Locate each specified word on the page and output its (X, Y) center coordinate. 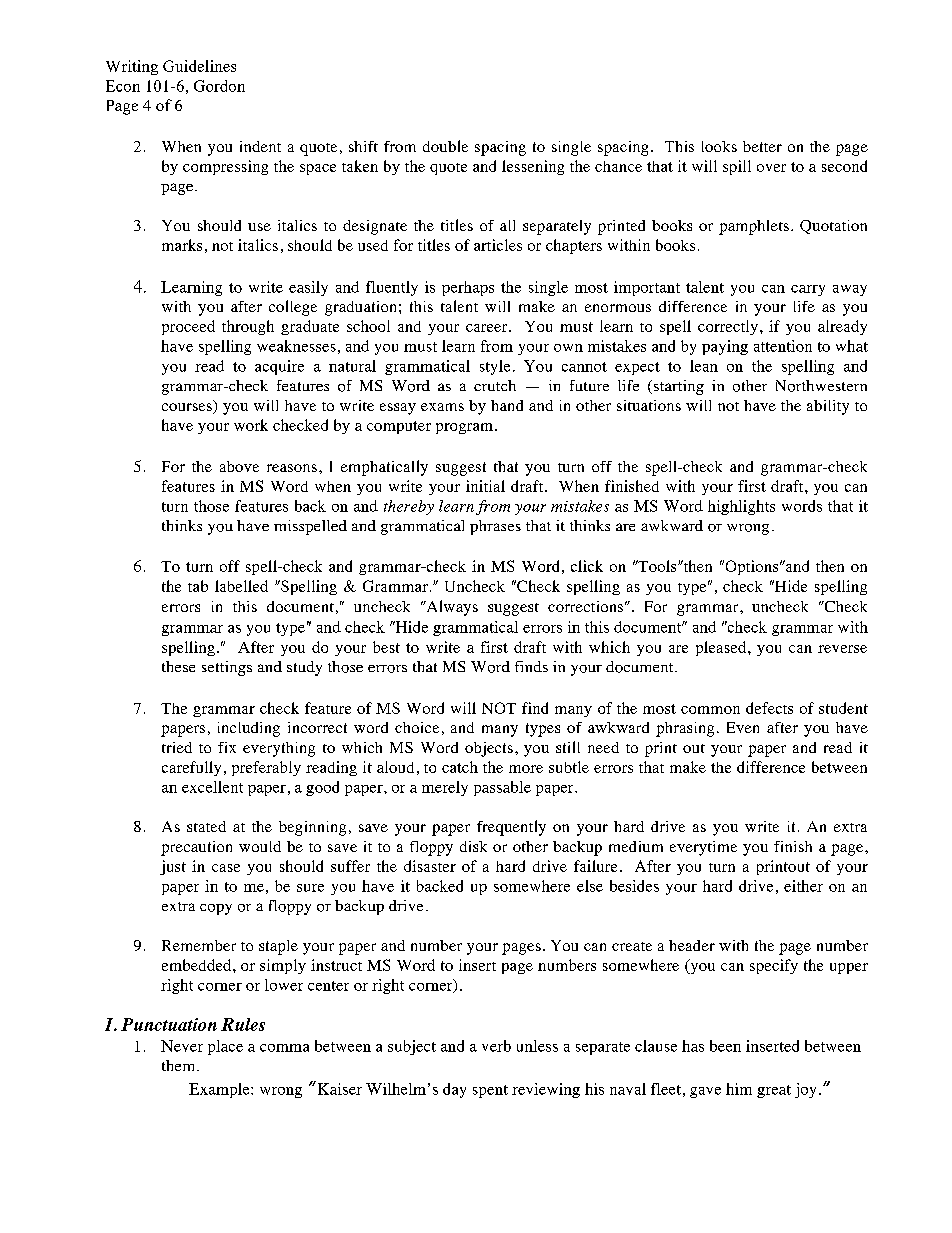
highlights (741, 507)
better (762, 146)
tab (198, 586)
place (225, 1047)
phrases (495, 527)
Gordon (219, 86)
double (445, 146)
